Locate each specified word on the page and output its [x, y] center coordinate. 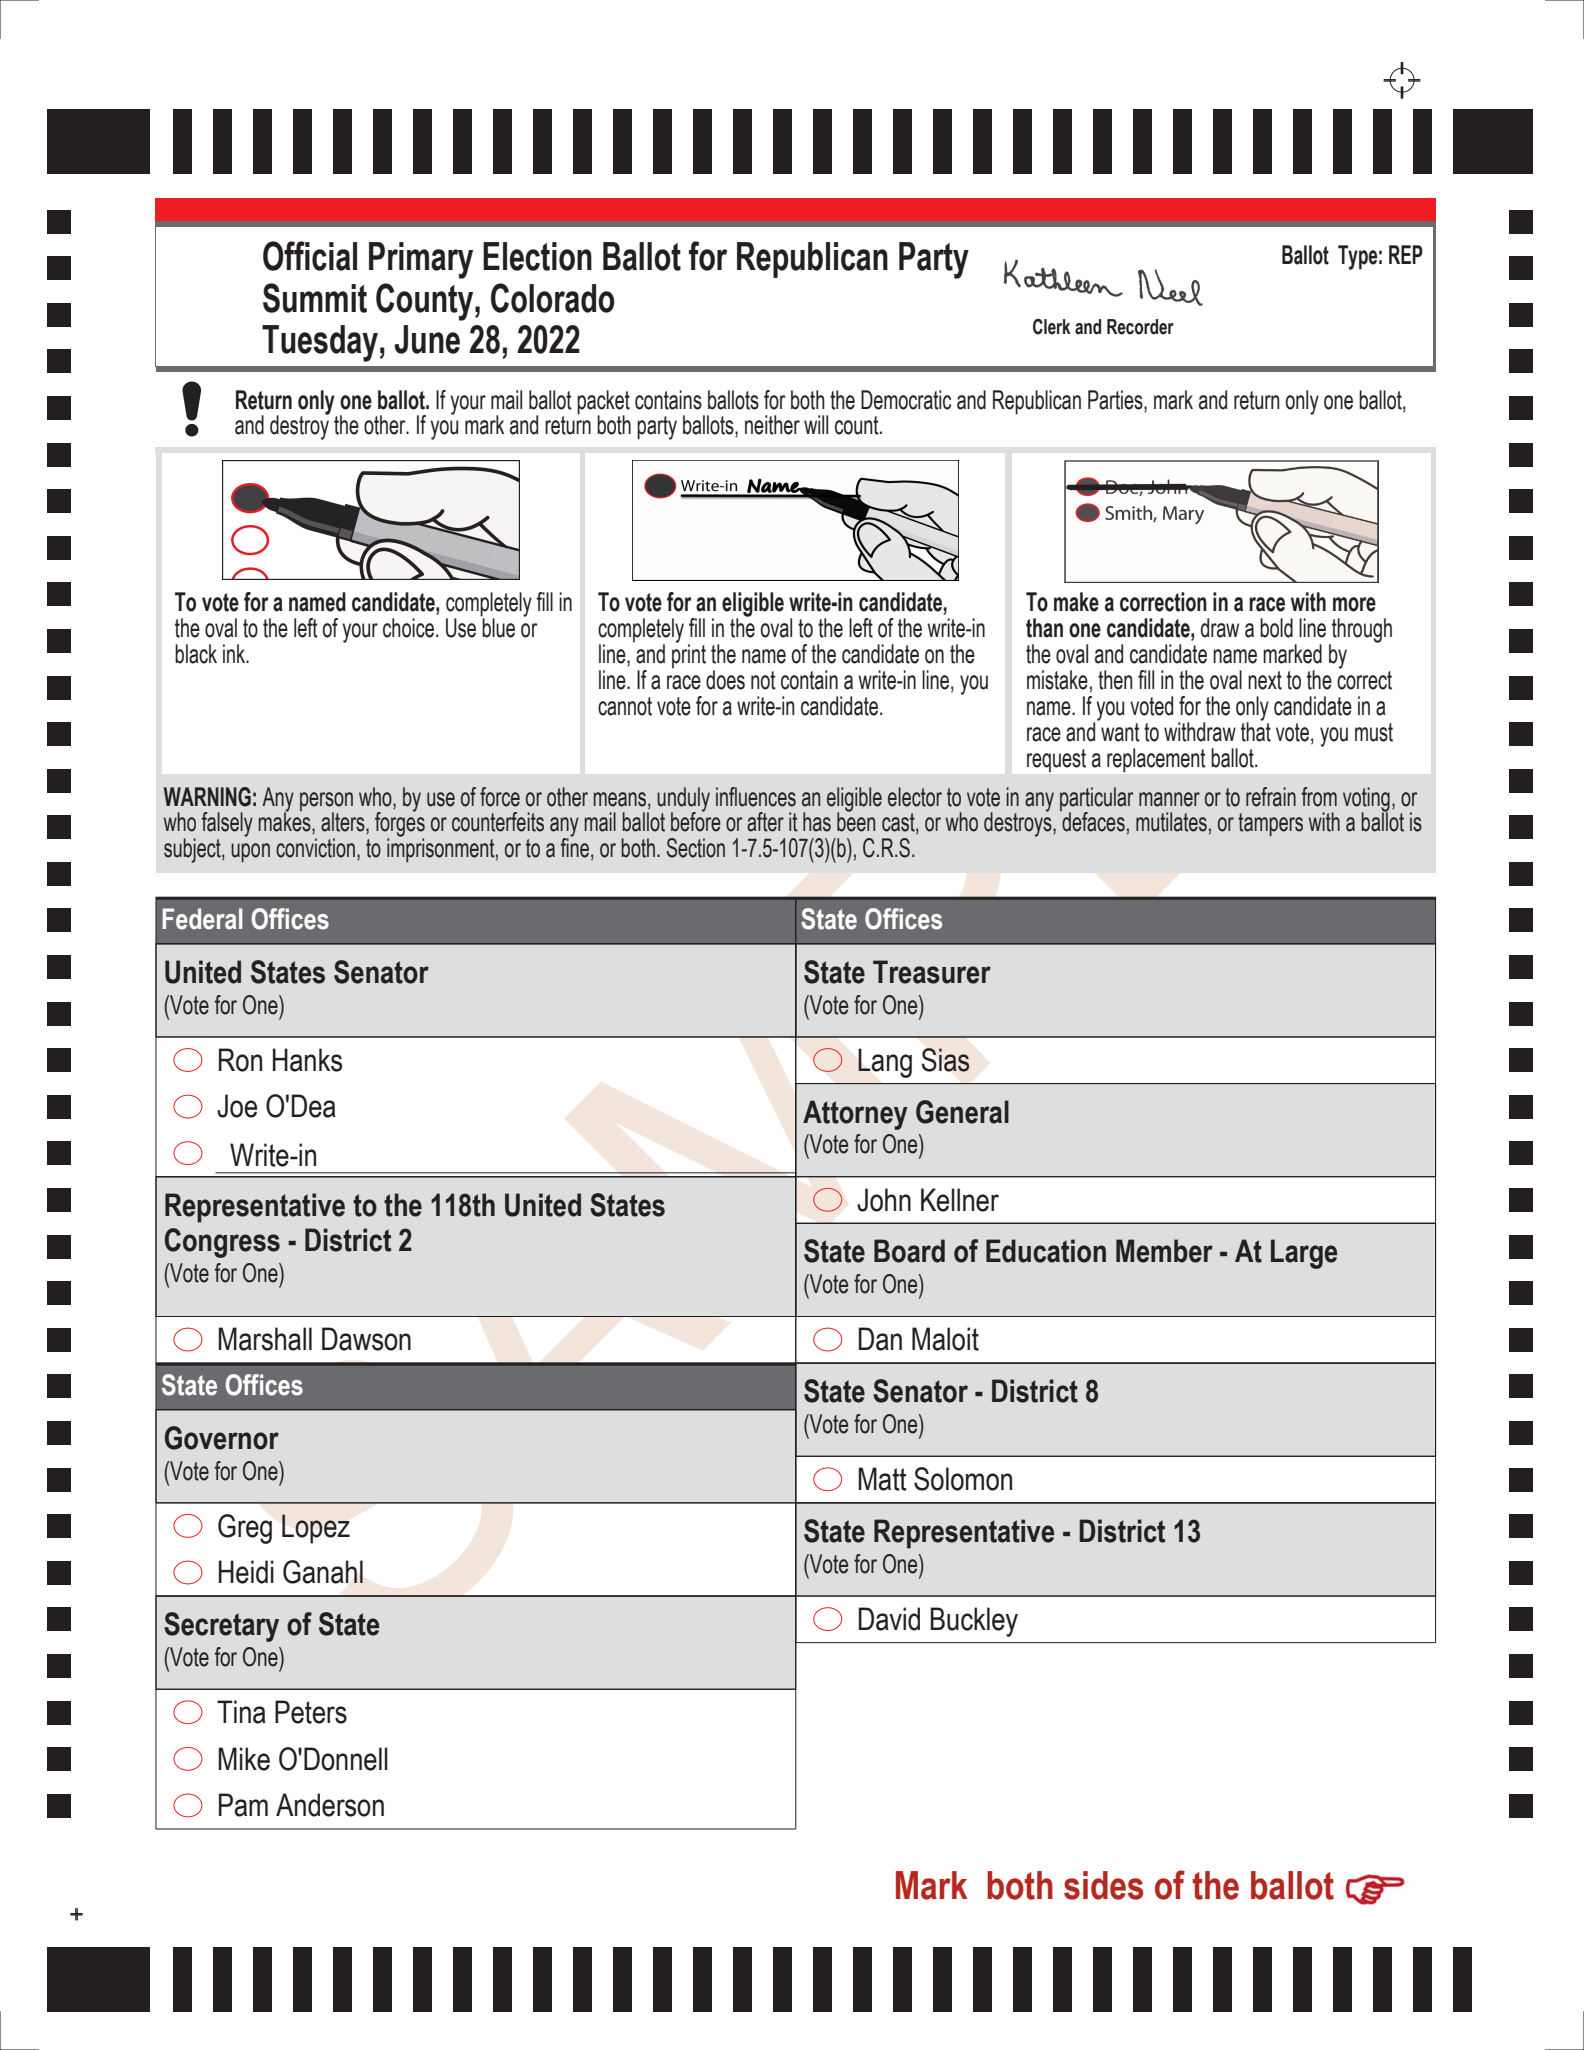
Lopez [316, 1529]
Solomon [963, 1479]
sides [1103, 1885]
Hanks [307, 1060]
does [725, 680]
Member [1164, 1251]
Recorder [1140, 327]
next [1265, 680]
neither [772, 425]
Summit [315, 298]
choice [408, 628]
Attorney [855, 1115]
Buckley [974, 1622]
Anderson [330, 1805]
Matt [882, 1479]
